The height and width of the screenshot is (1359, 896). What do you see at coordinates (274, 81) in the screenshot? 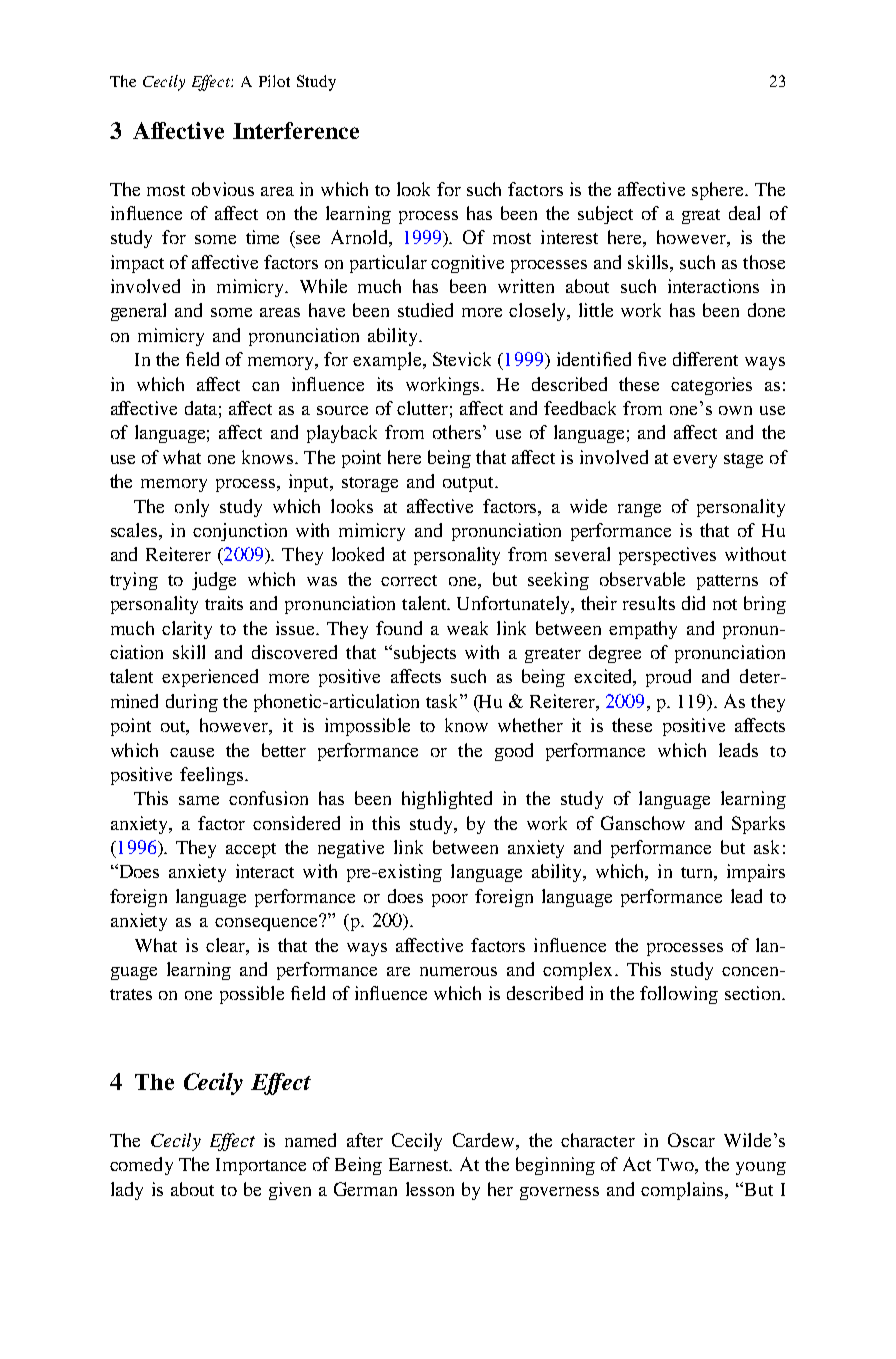
I see `Pilot` at bounding box center [274, 81].
